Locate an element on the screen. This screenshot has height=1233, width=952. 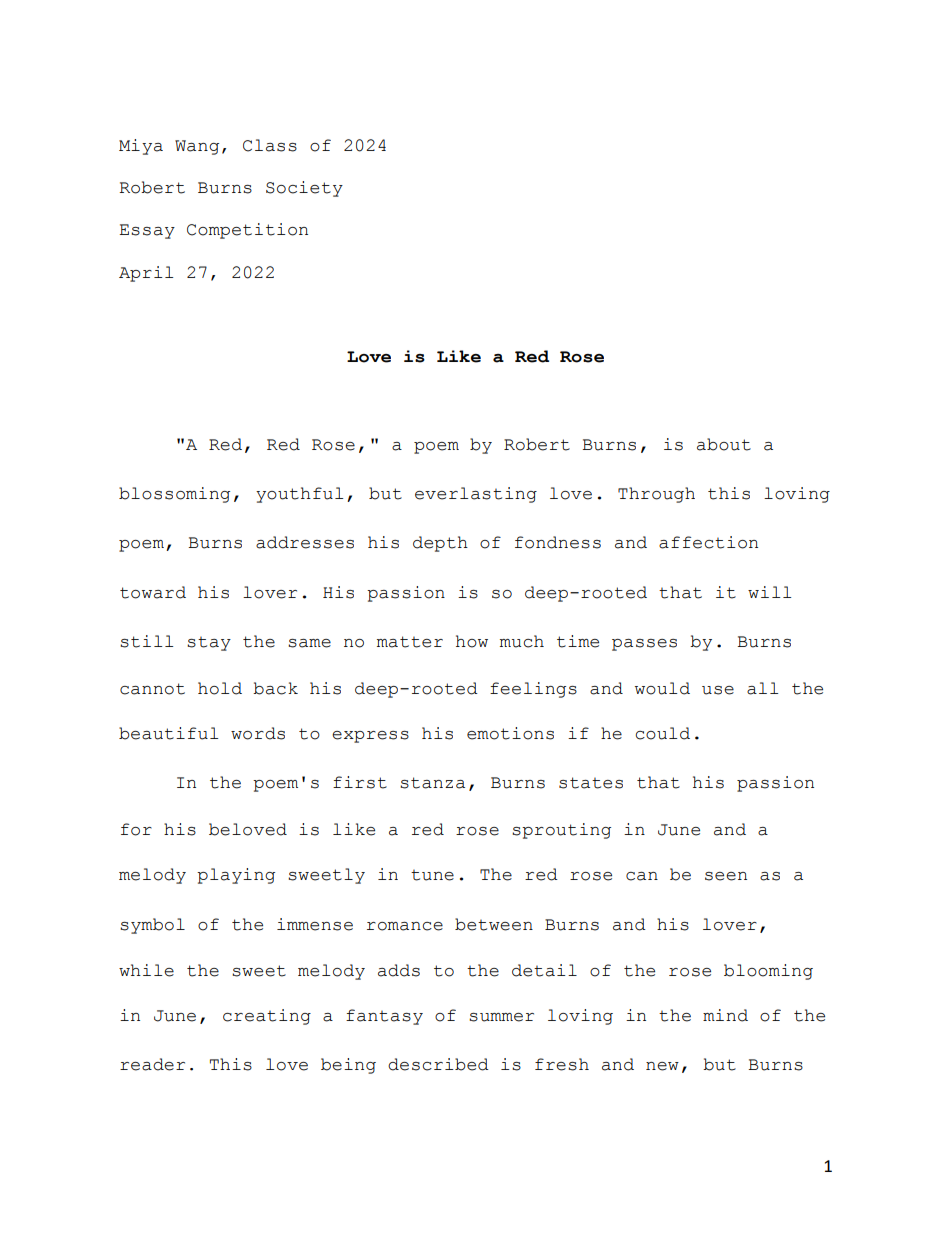
creating is located at coordinates (267, 1017).
